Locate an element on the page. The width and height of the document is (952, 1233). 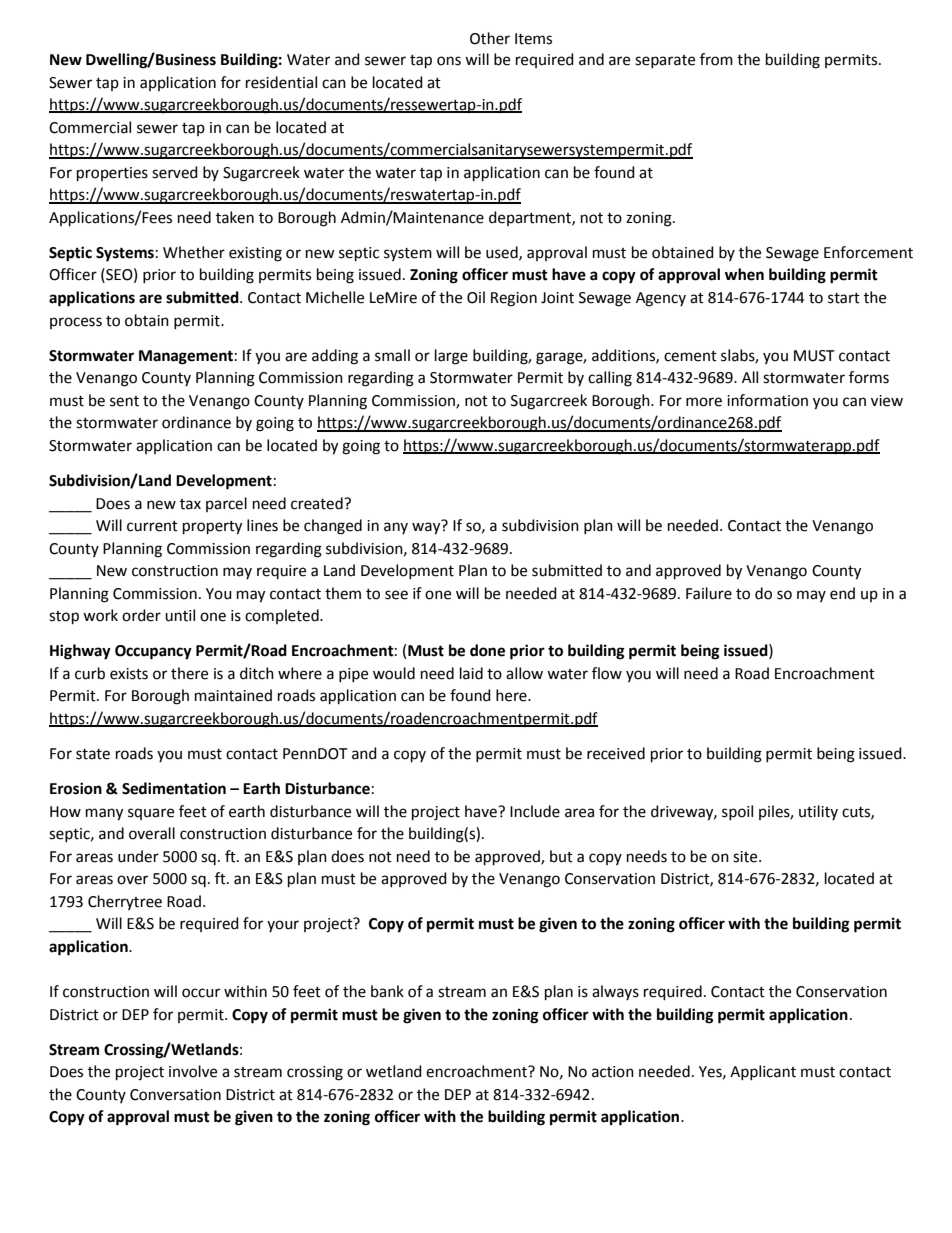
involve is located at coordinates (193, 1071).
